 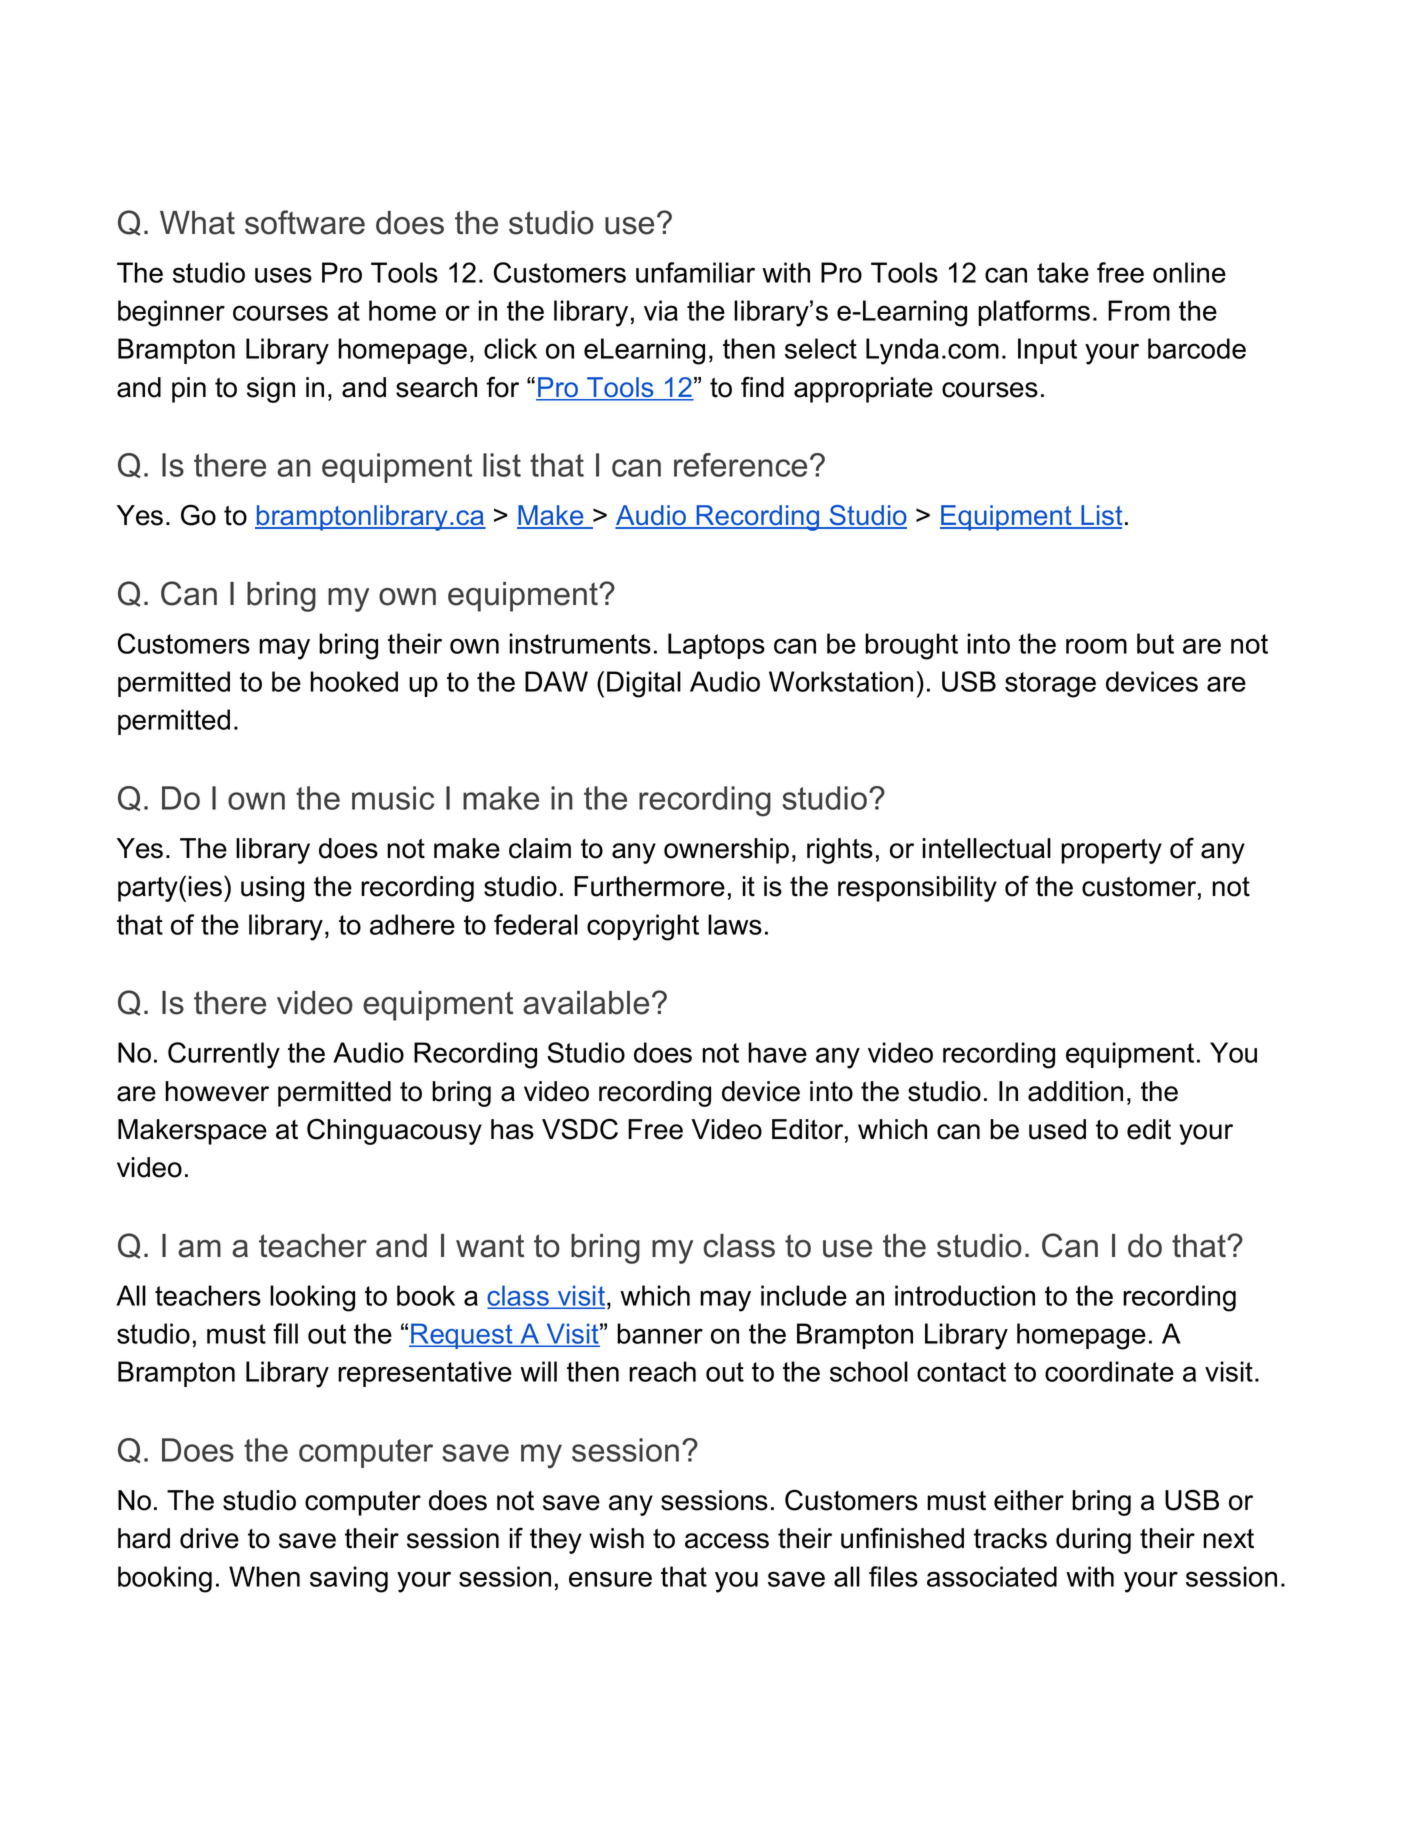 What do you see at coordinates (271, 390) in the page?
I see `sign` at bounding box center [271, 390].
